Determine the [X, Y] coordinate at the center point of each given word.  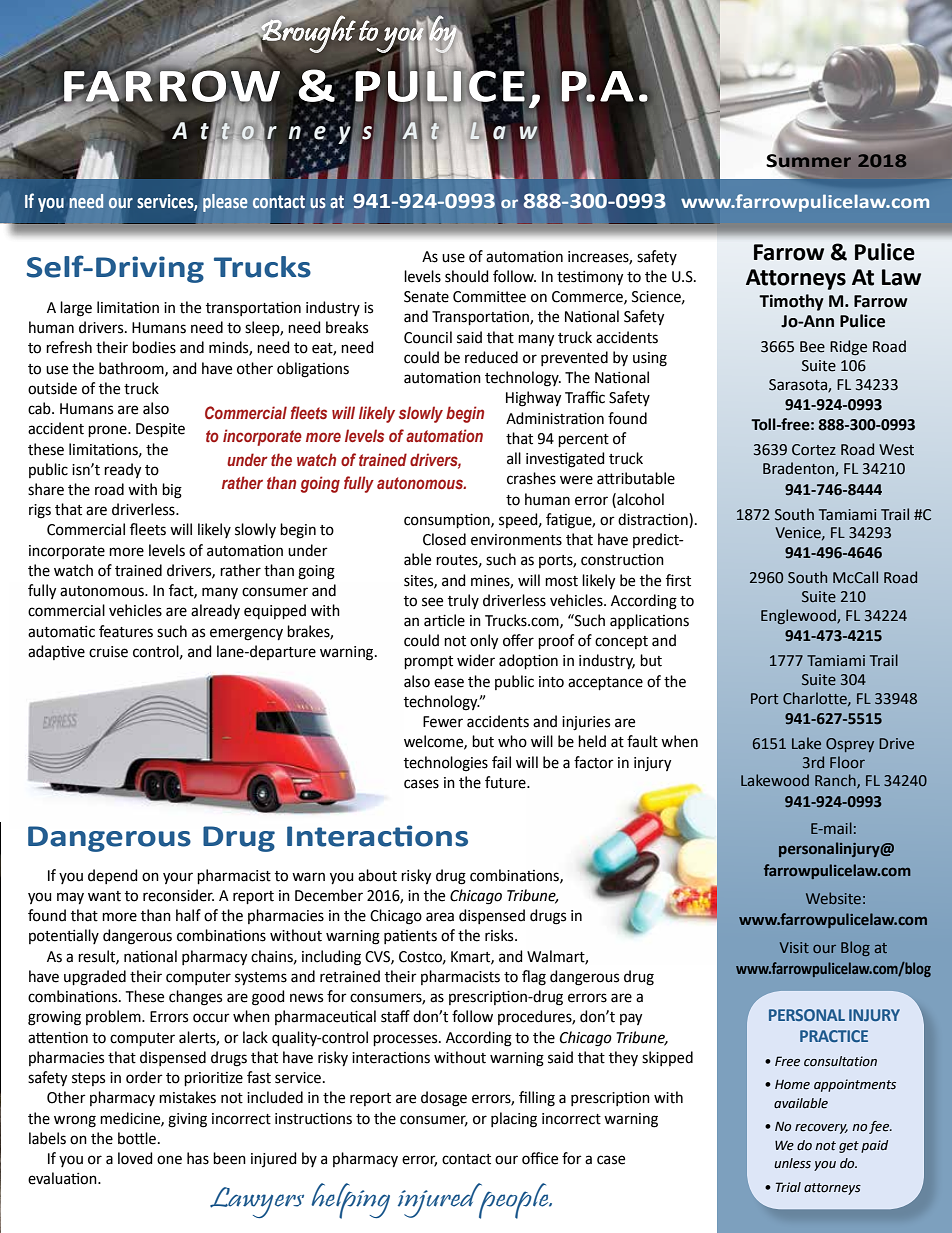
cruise [108, 652]
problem [114, 1017]
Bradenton [799, 469]
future [506, 782]
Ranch [836, 781]
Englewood [799, 616]
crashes [531, 478]
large [76, 309]
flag [534, 978]
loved [135, 1158]
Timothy [791, 302]
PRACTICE [834, 1036]
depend [113, 876]
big [172, 491]
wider [476, 660]
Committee [489, 297]
